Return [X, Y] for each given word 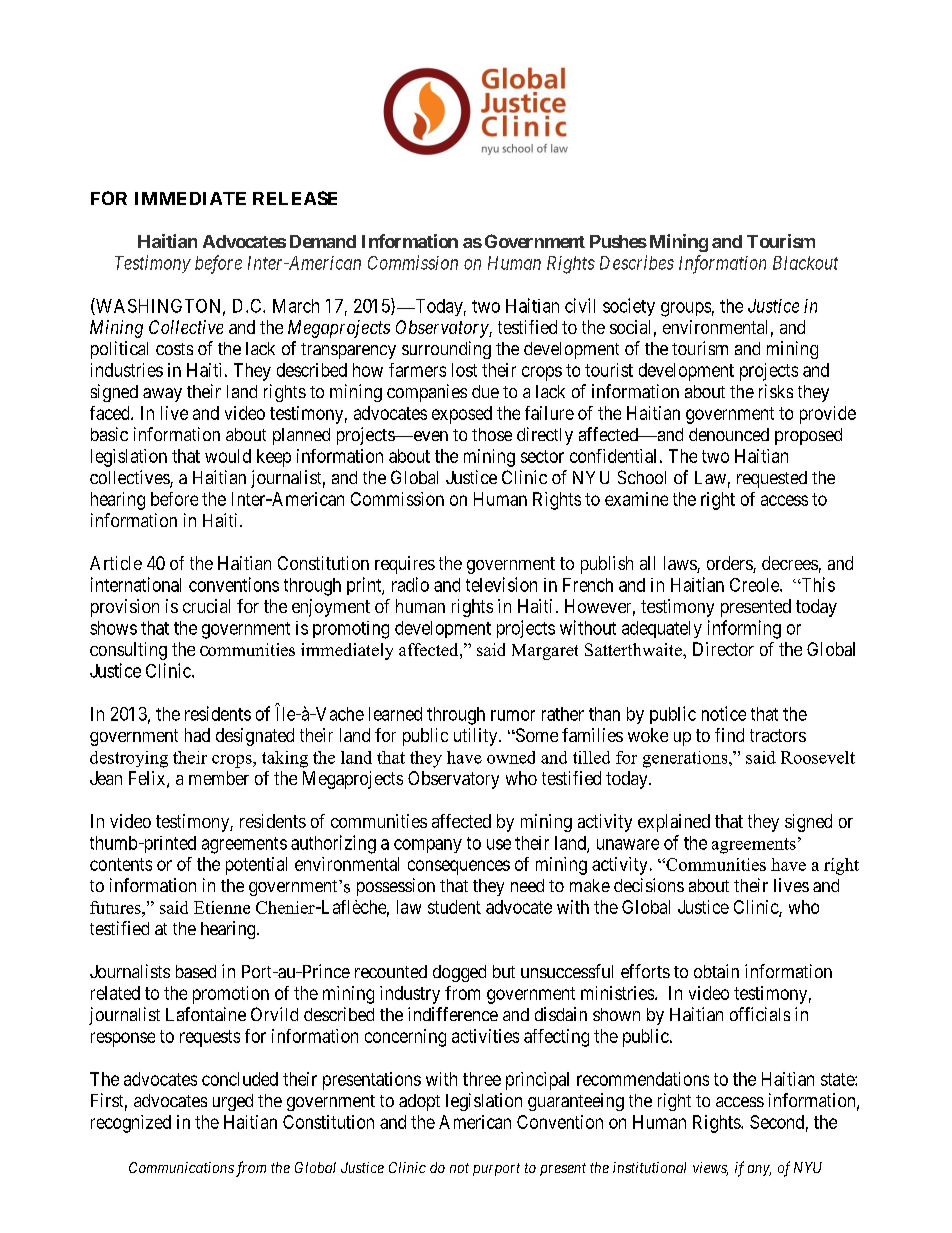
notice [724, 713]
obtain [716, 971]
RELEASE [295, 198]
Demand [323, 241]
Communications [181, 1167]
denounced [729, 434]
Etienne [222, 907]
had [197, 735]
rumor [513, 715]
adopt [419, 1102]
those [492, 434]
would [228, 456]
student [454, 907]
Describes [637, 262]
